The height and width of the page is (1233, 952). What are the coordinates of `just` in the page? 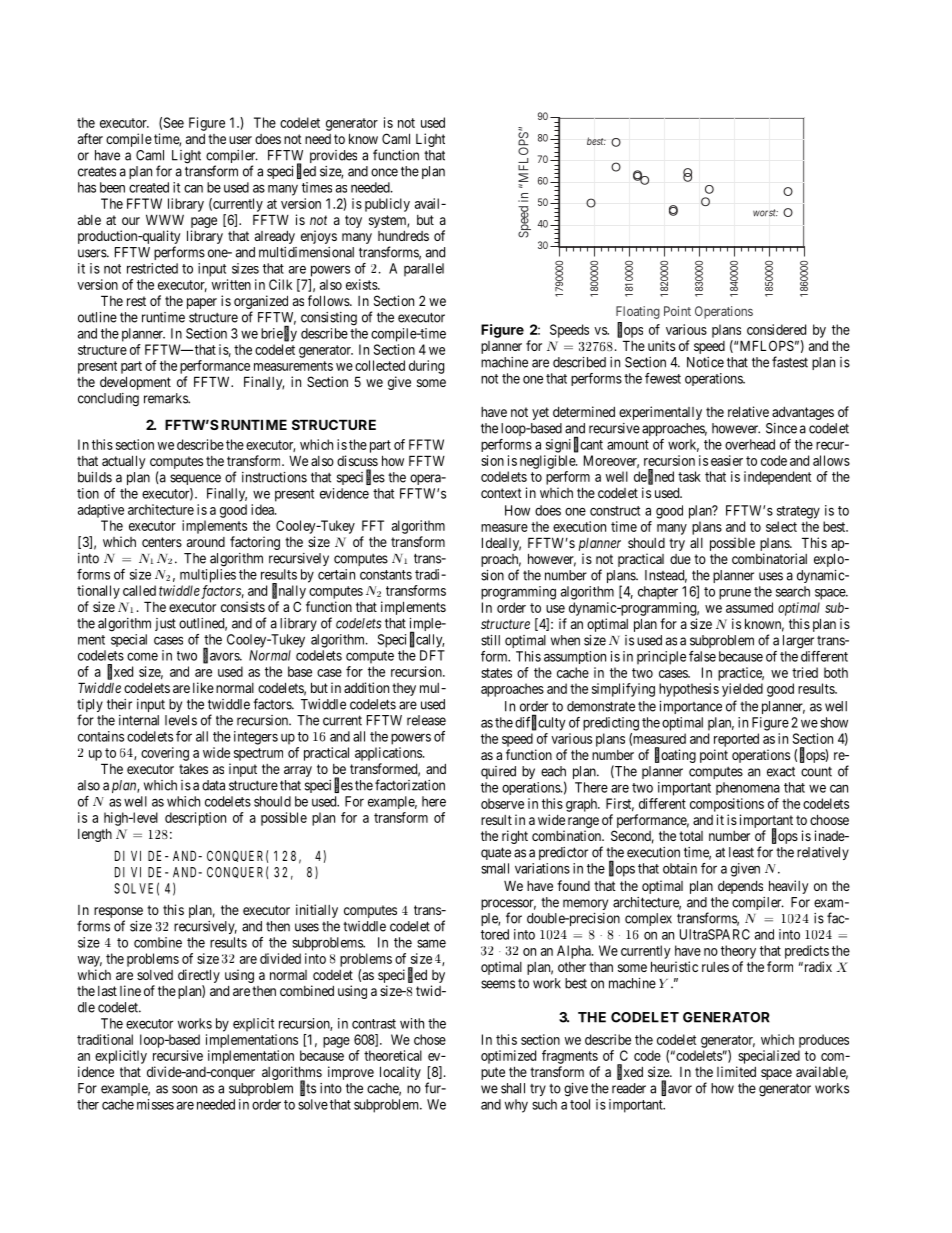 It's located at (165, 624).
